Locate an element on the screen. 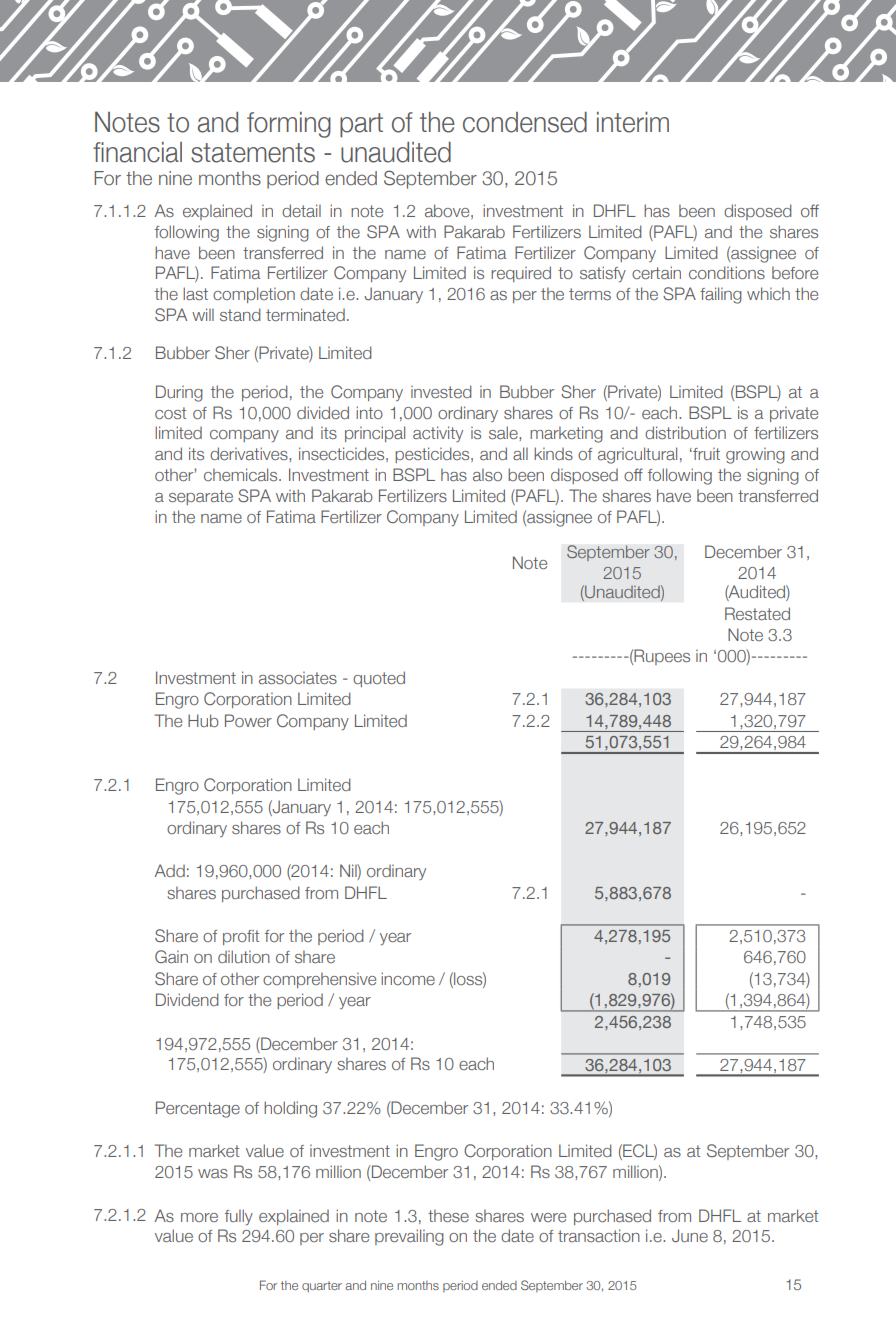 The width and height of the screenshot is (896, 1326). Restated is located at coordinates (757, 613).
